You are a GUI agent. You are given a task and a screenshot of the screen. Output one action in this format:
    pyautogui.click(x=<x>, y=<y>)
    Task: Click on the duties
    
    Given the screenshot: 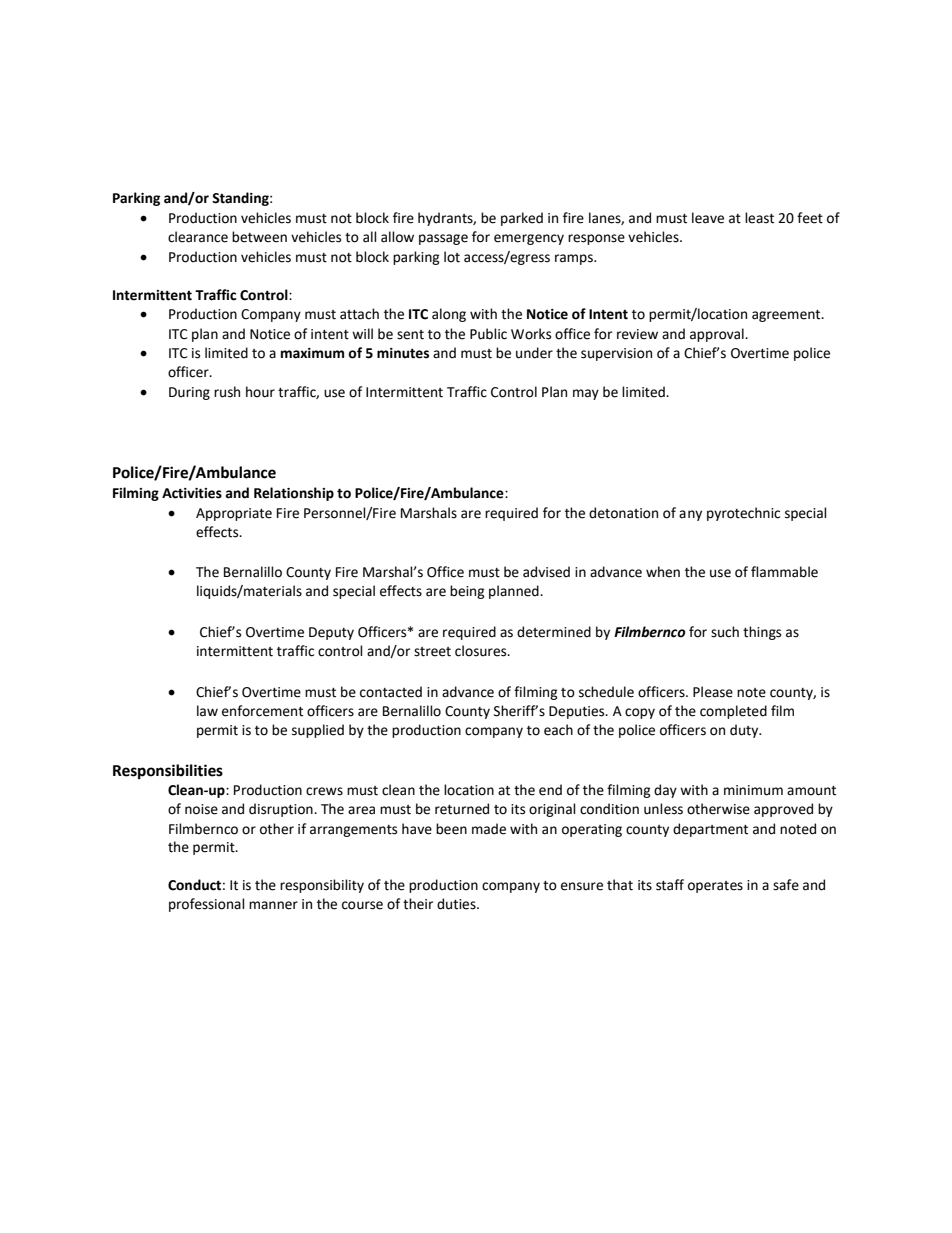 What is the action you would take?
    pyautogui.click(x=457, y=904)
